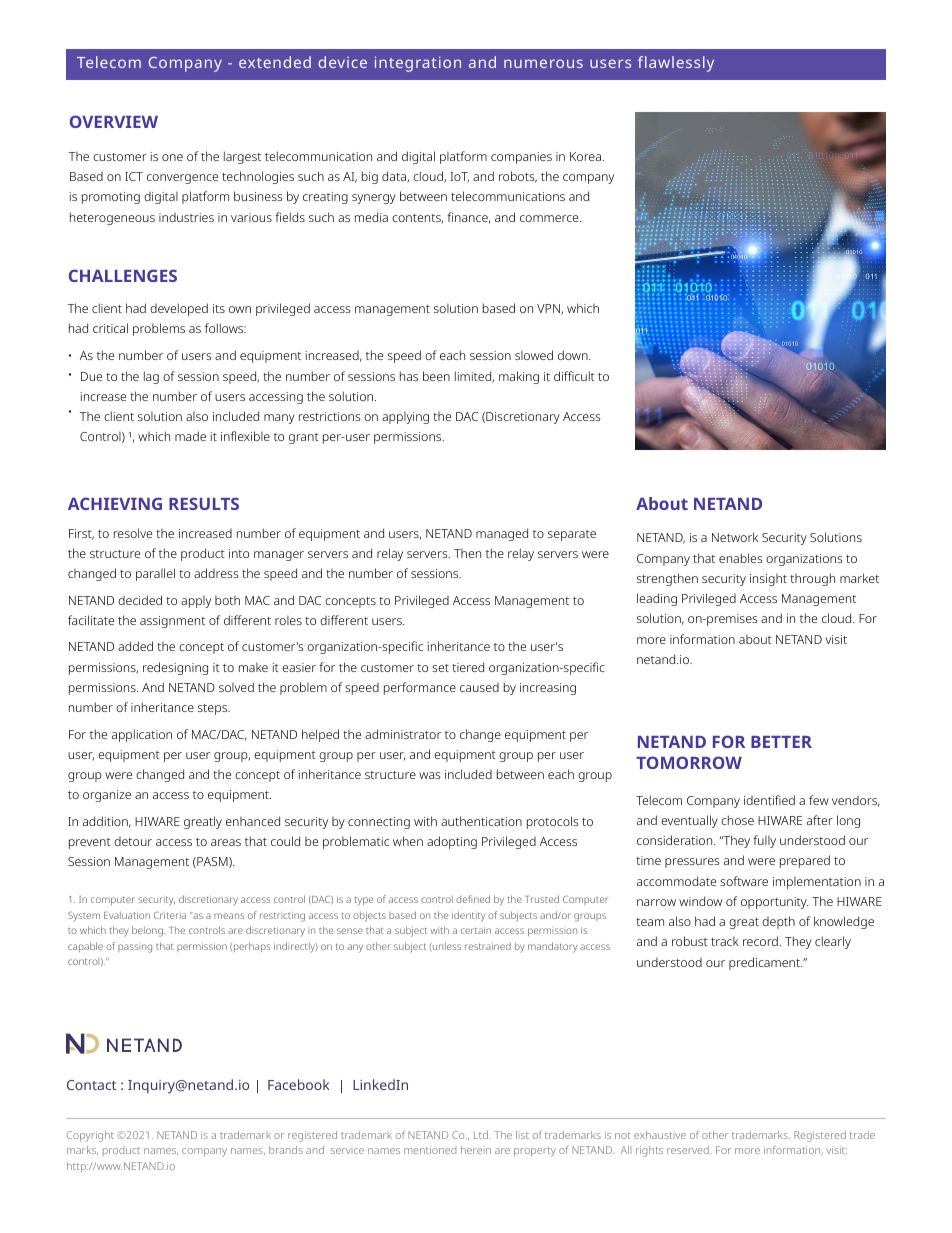 Image resolution: width=952 pixels, height=1233 pixels. I want to click on reserved, so click(688, 1150).
